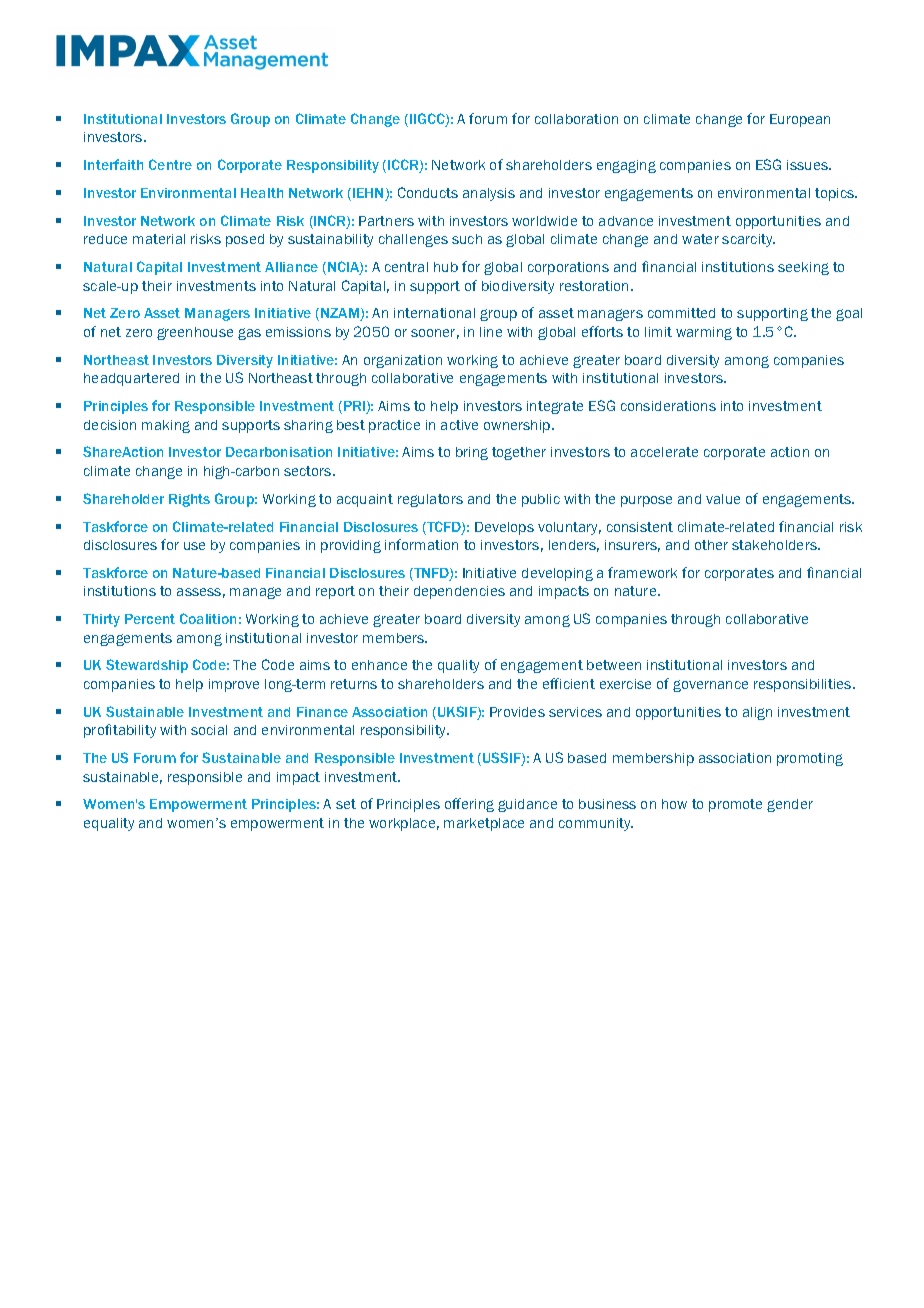  Describe the element at coordinates (576, 119) in the screenshot. I see `collaboration` at that location.
